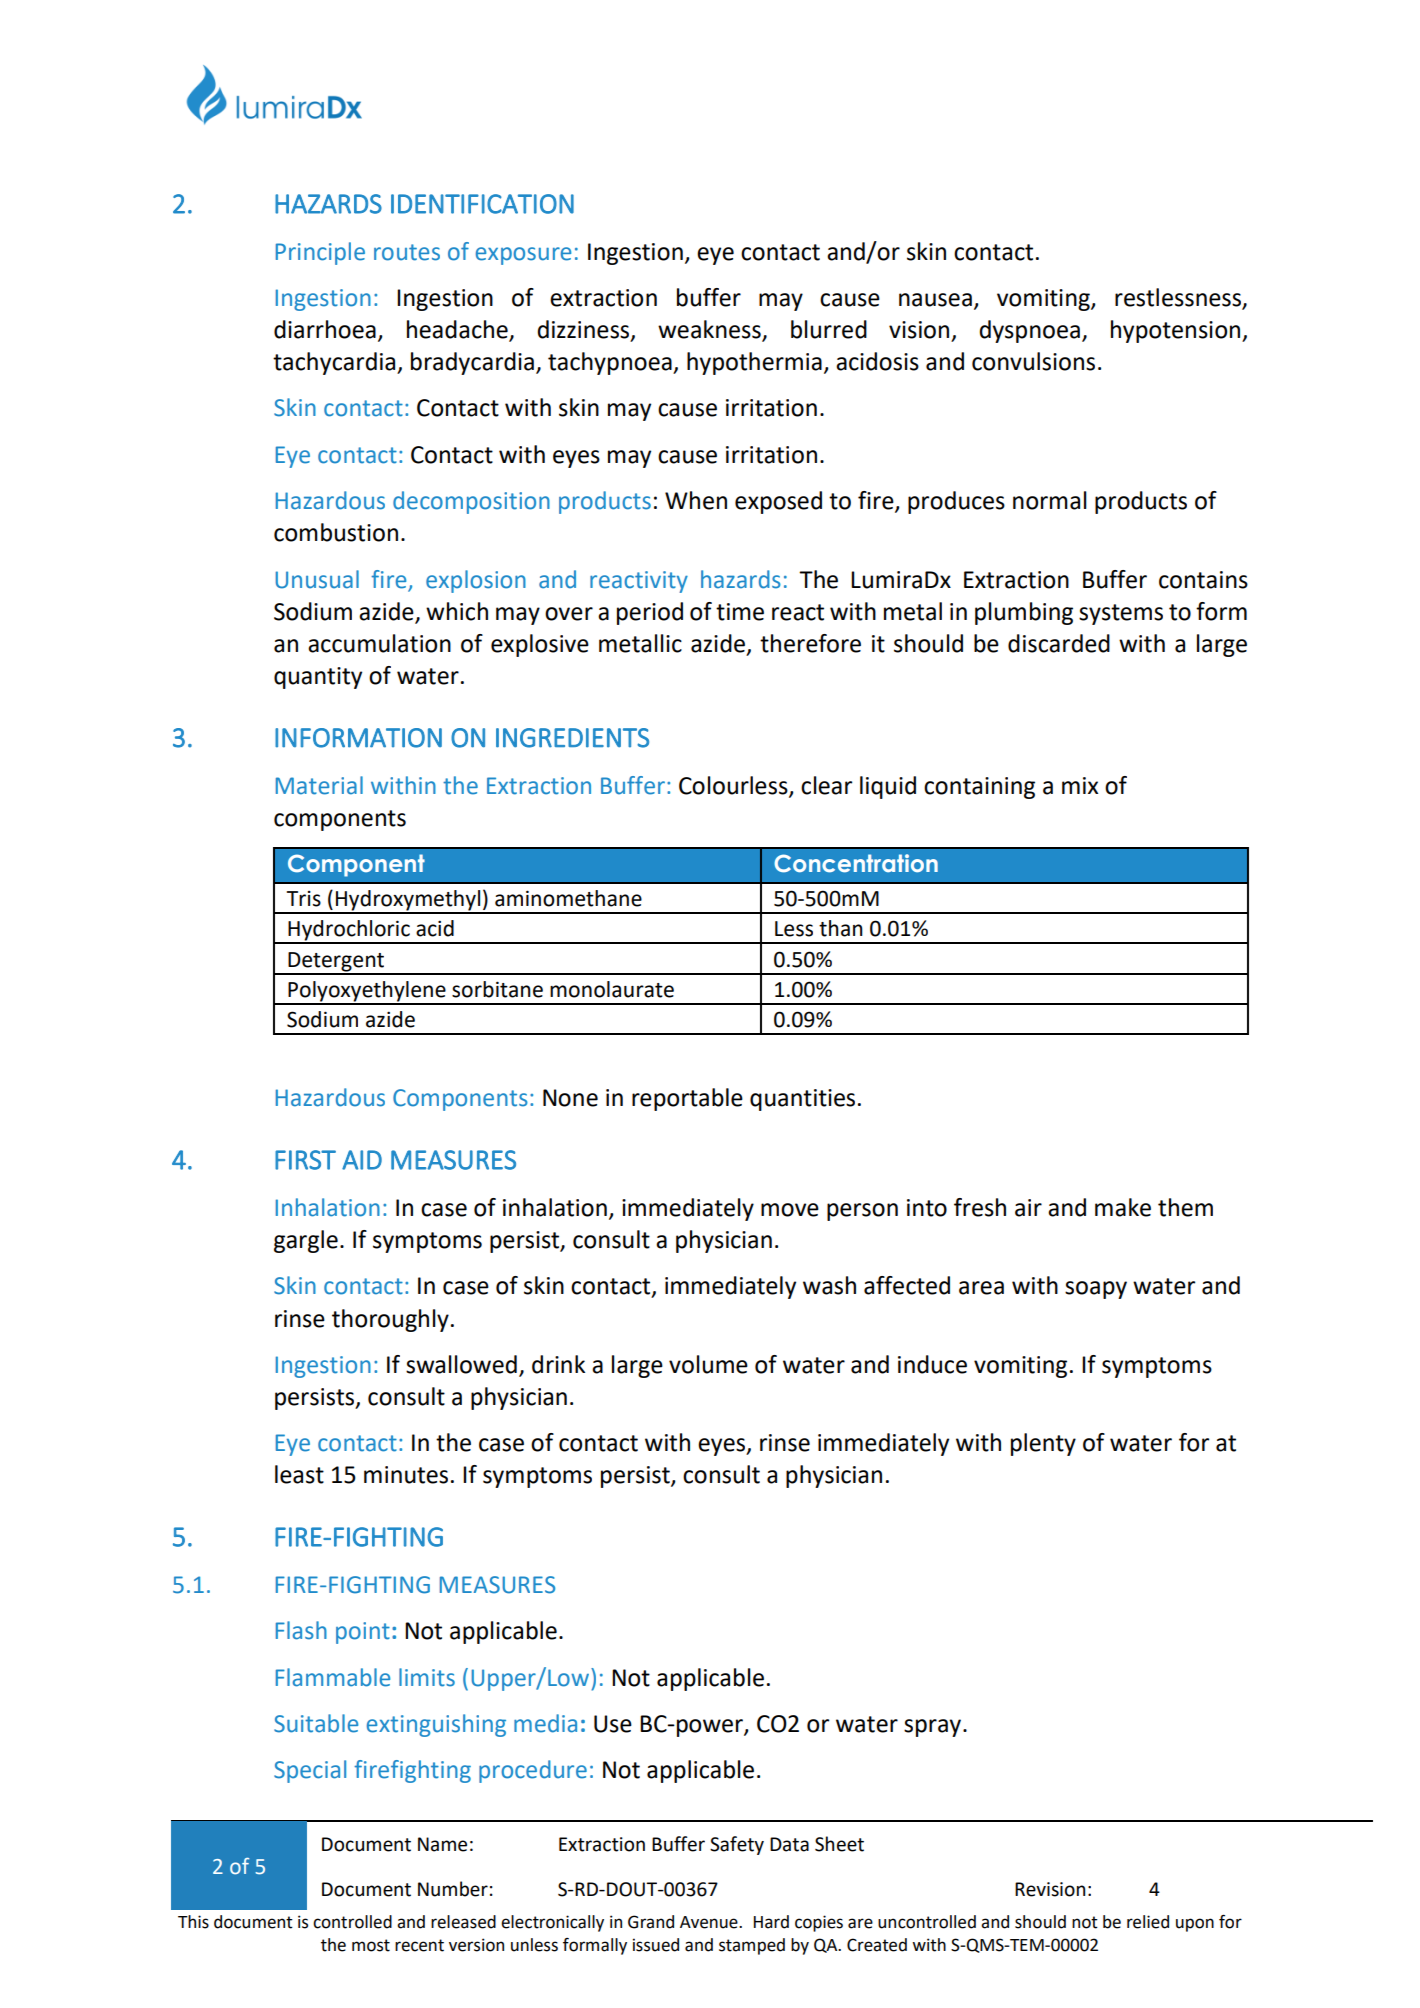 Image resolution: width=1420 pixels, height=2008 pixels. What do you see at coordinates (371, 1945) in the screenshot?
I see `most` at bounding box center [371, 1945].
